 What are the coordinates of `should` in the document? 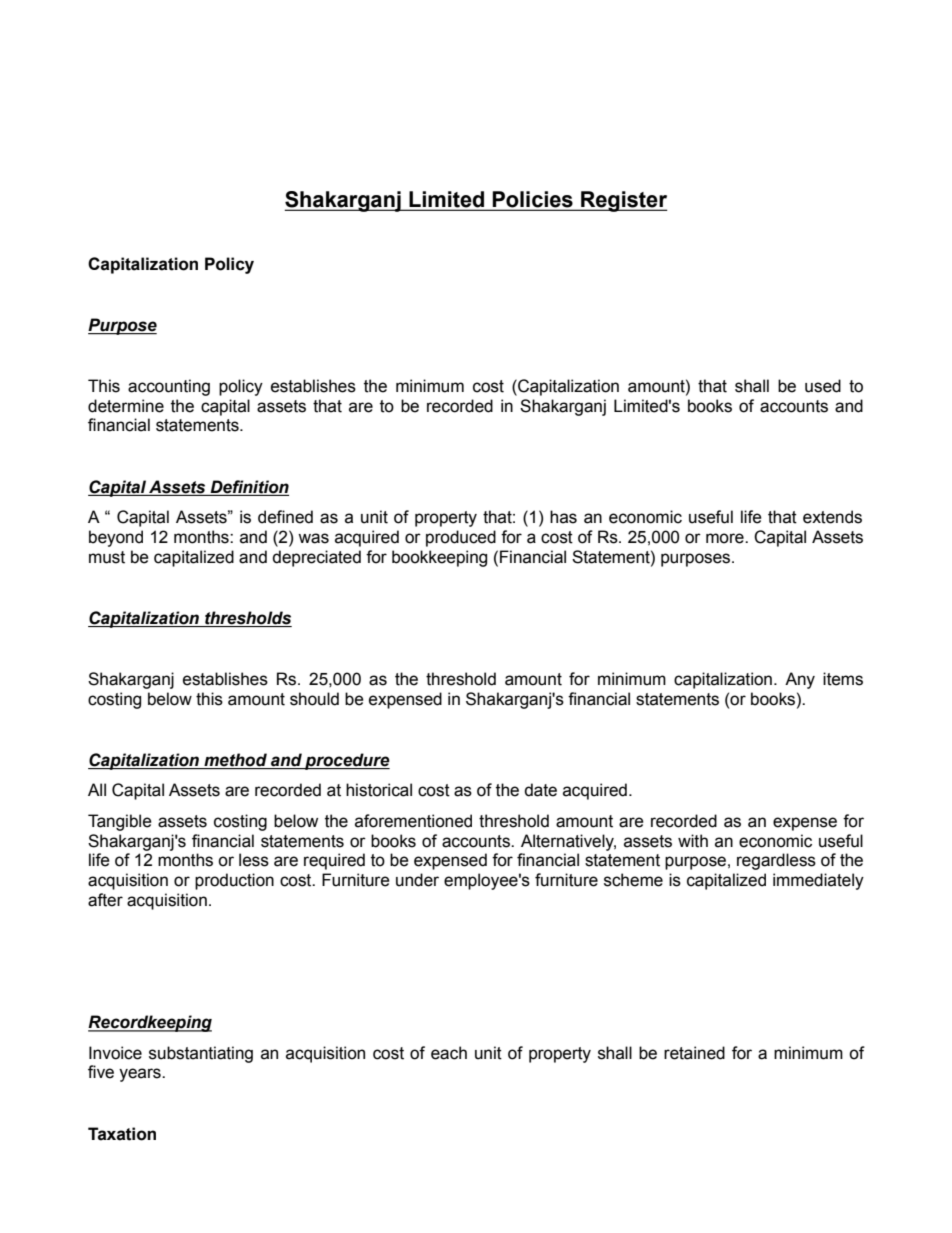 It's located at (314, 699).
